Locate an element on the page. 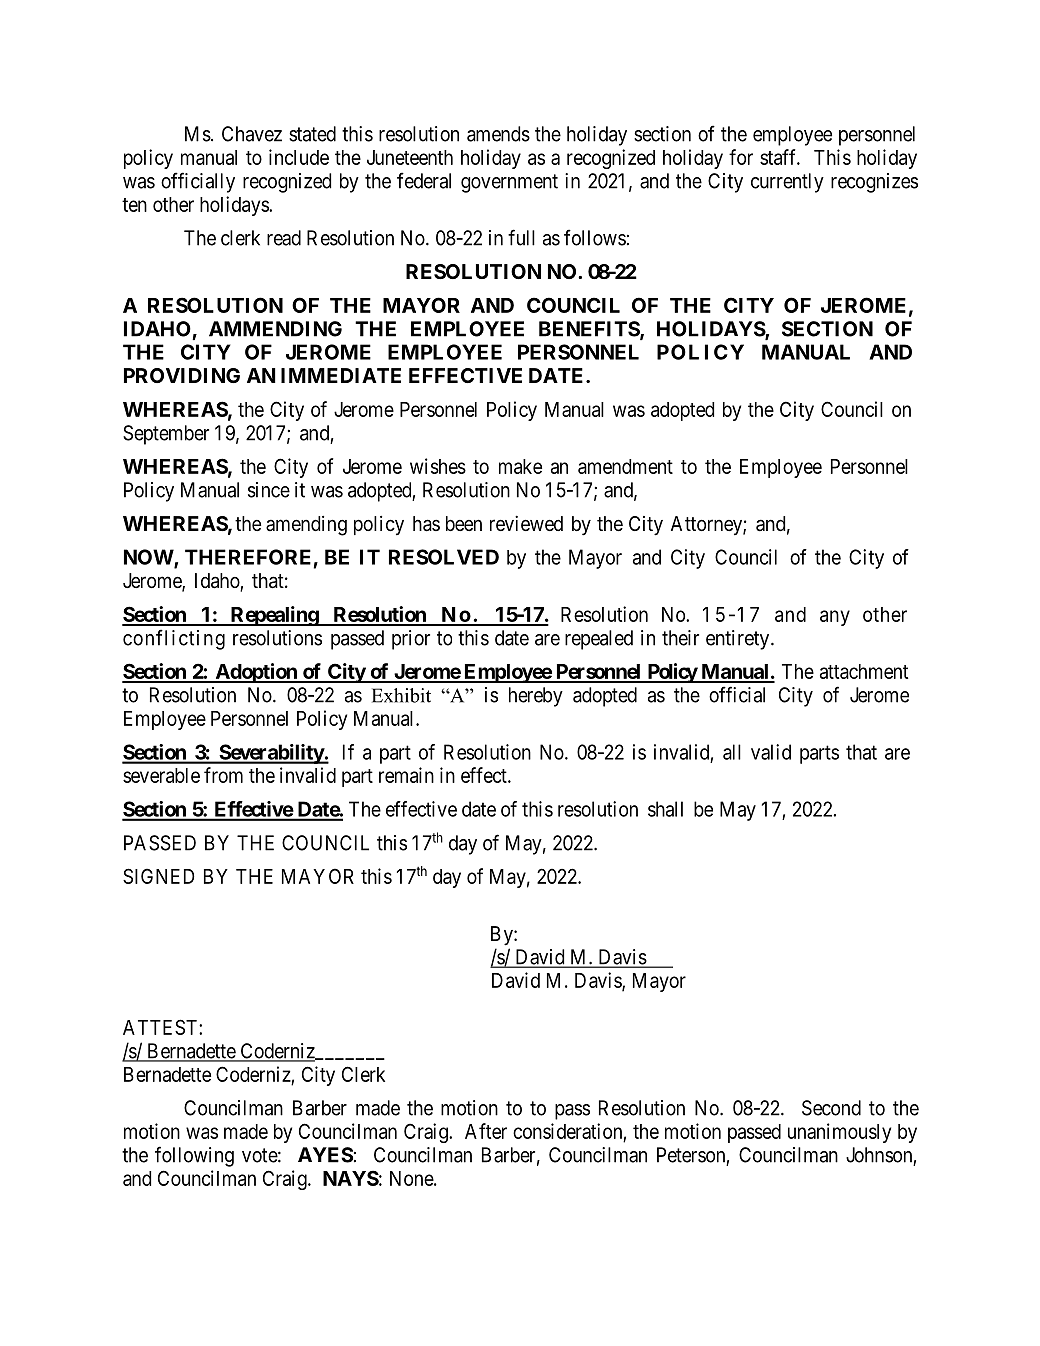 The height and width of the image is (1346, 1040). hereby is located at coordinates (536, 697).
